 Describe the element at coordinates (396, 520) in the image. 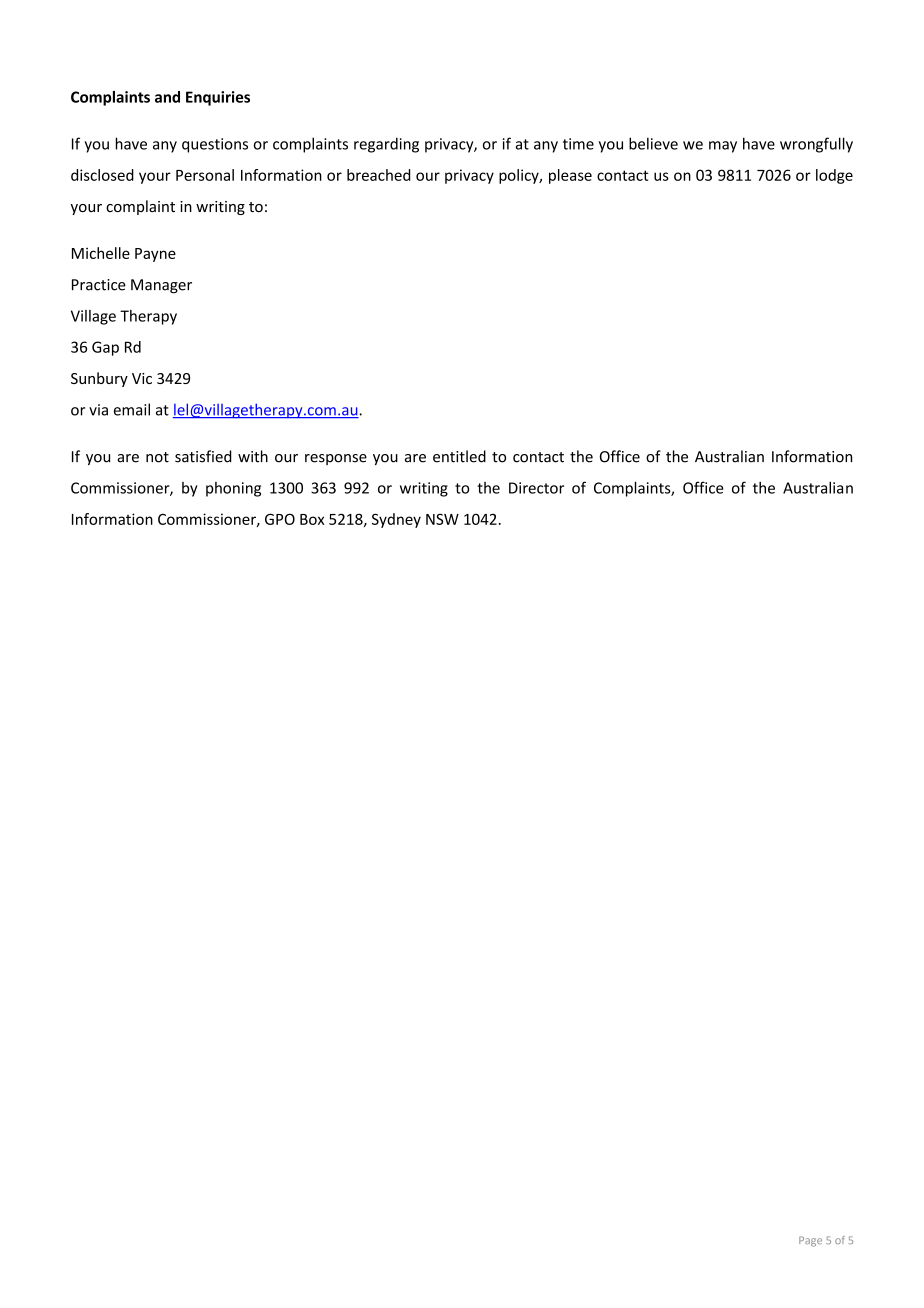

I see `Sydney` at that location.
